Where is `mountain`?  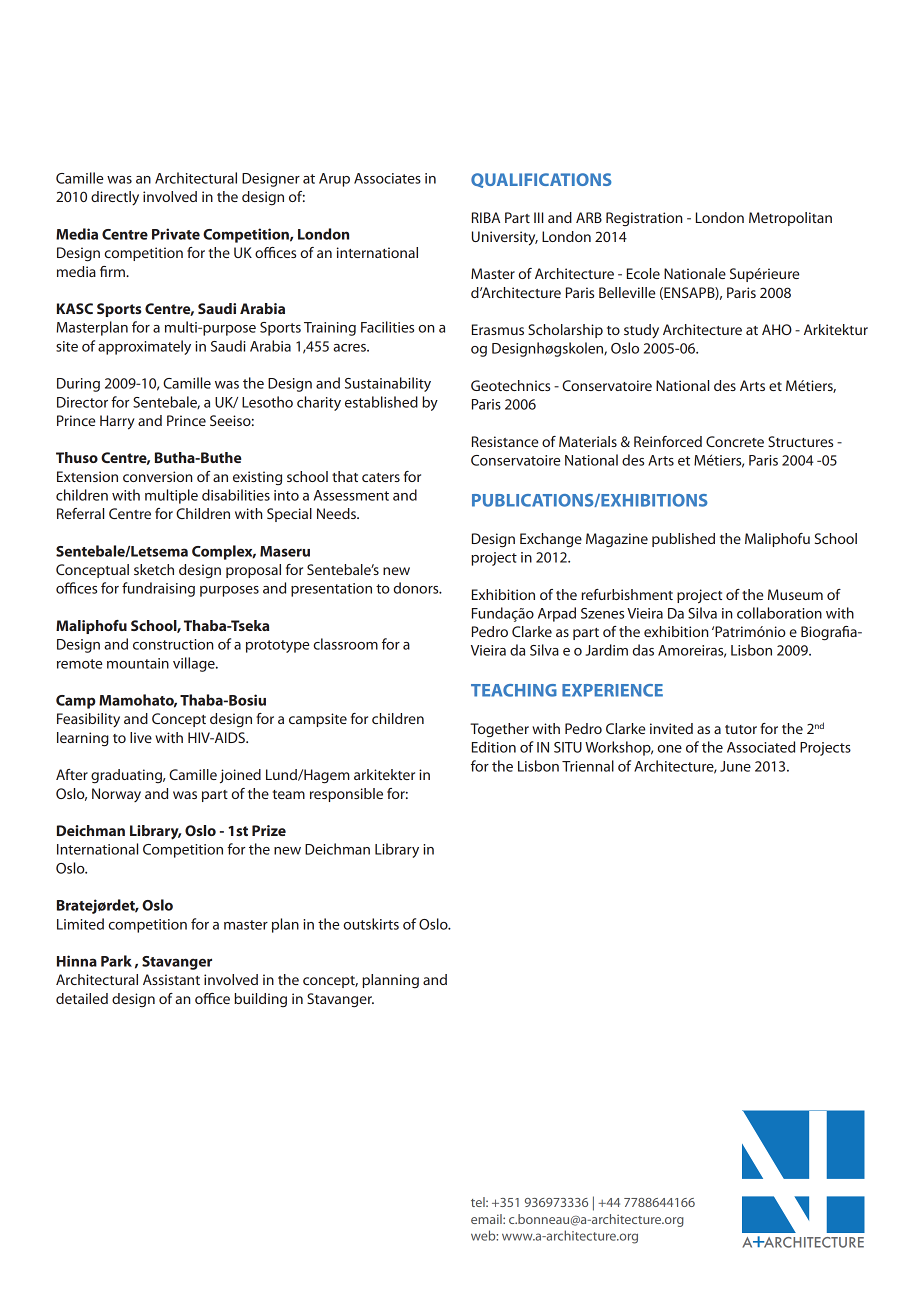 mountain is located at coordinates (138, 663).
